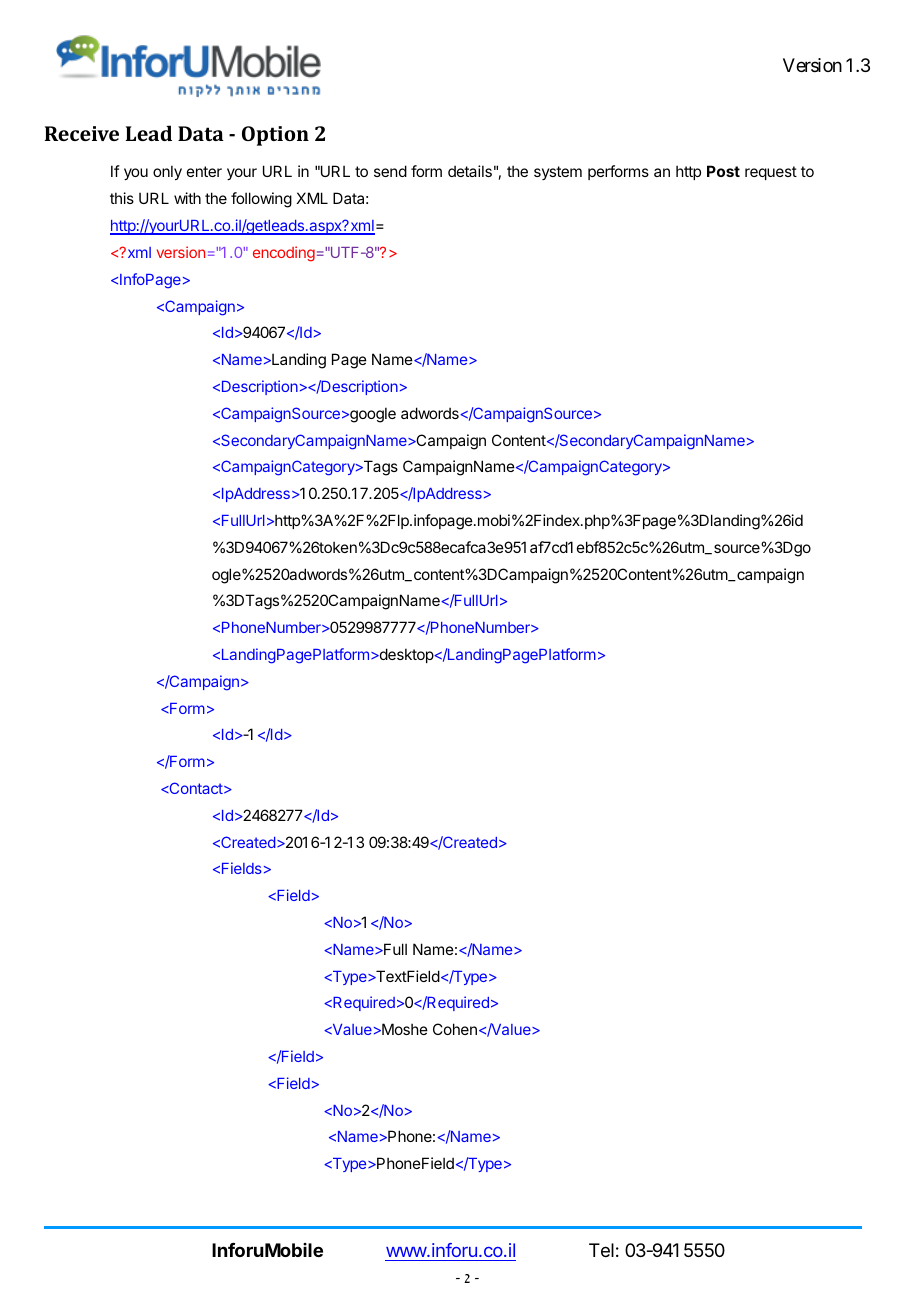 Image resolution: width=924 pixels, height=1308 pixels. What do you see at coordinates (771, 173) in the screenshot?
I see `request` at bounding box center [771, 173].
